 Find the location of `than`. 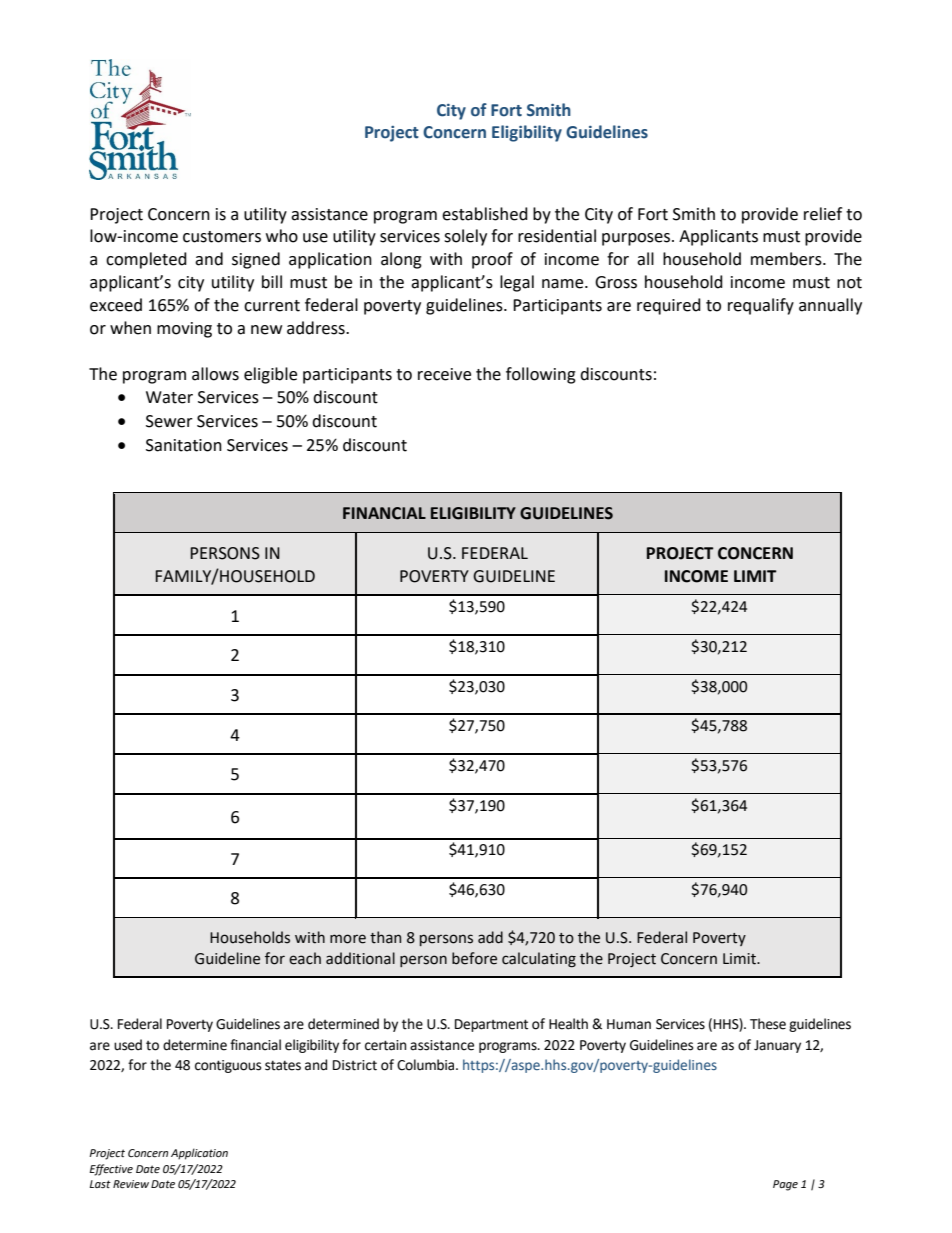

than is located at coordinates (385, 937).
